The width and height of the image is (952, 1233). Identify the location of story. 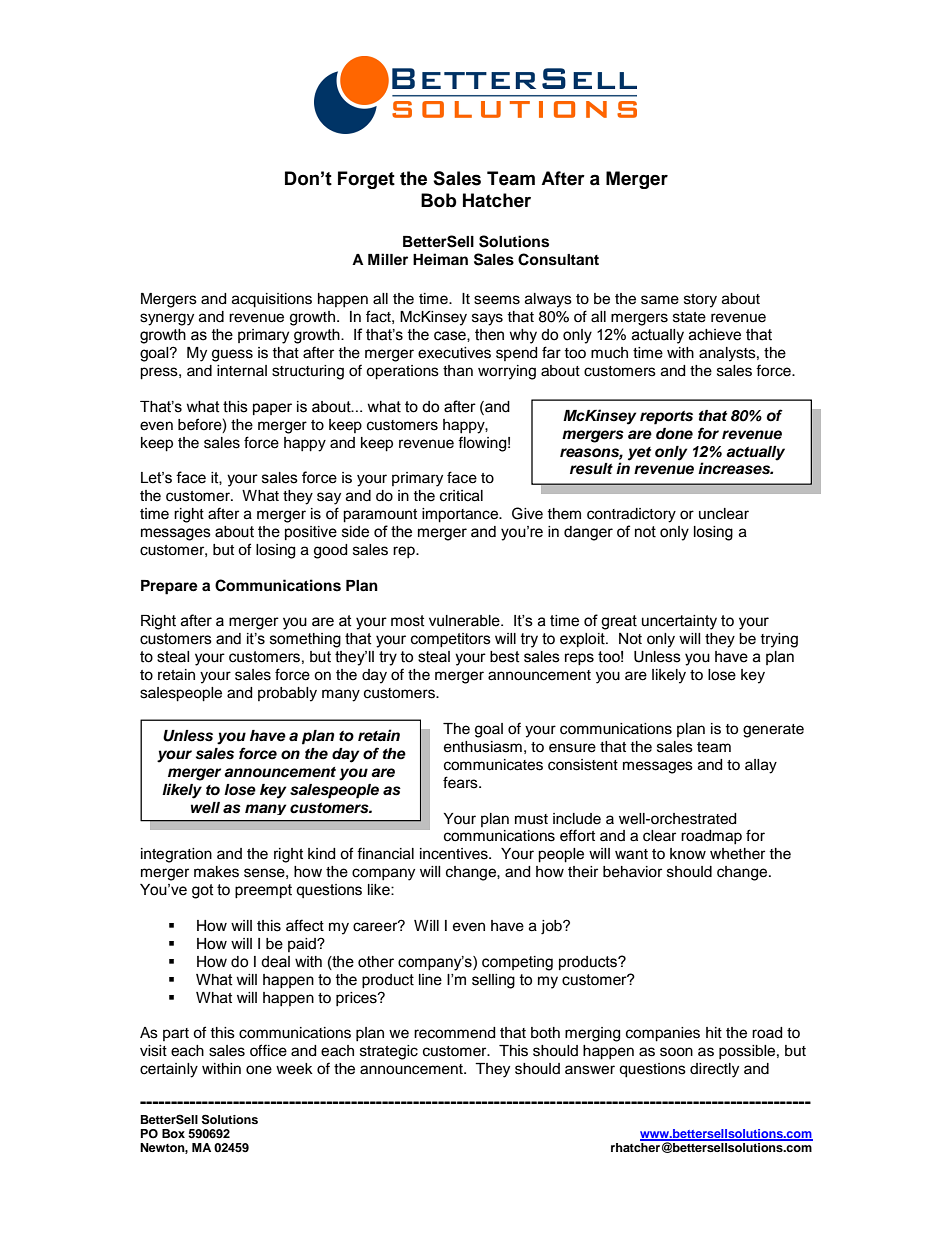
(700, 301).
